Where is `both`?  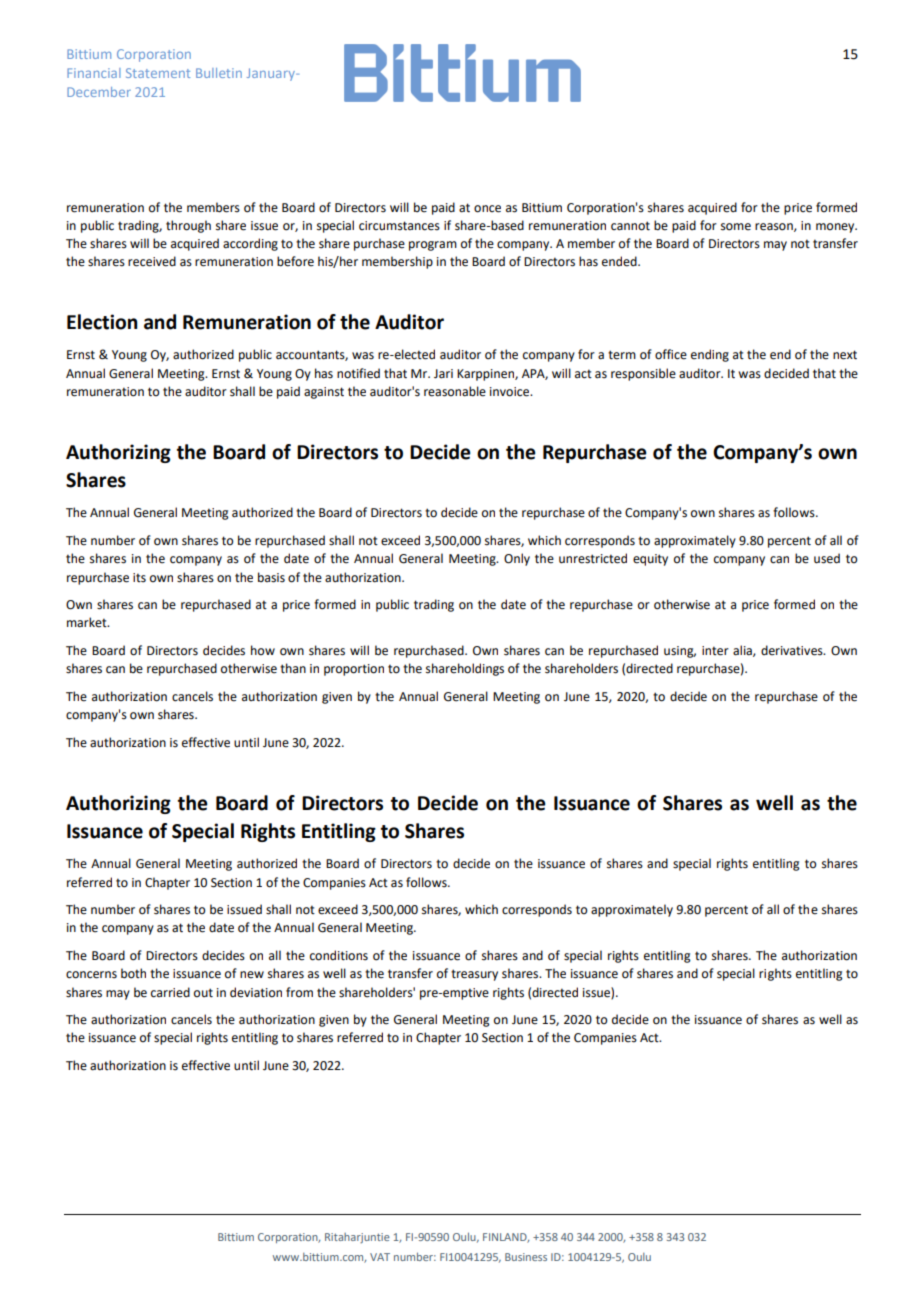
both is located at coordinates (133, 973).
